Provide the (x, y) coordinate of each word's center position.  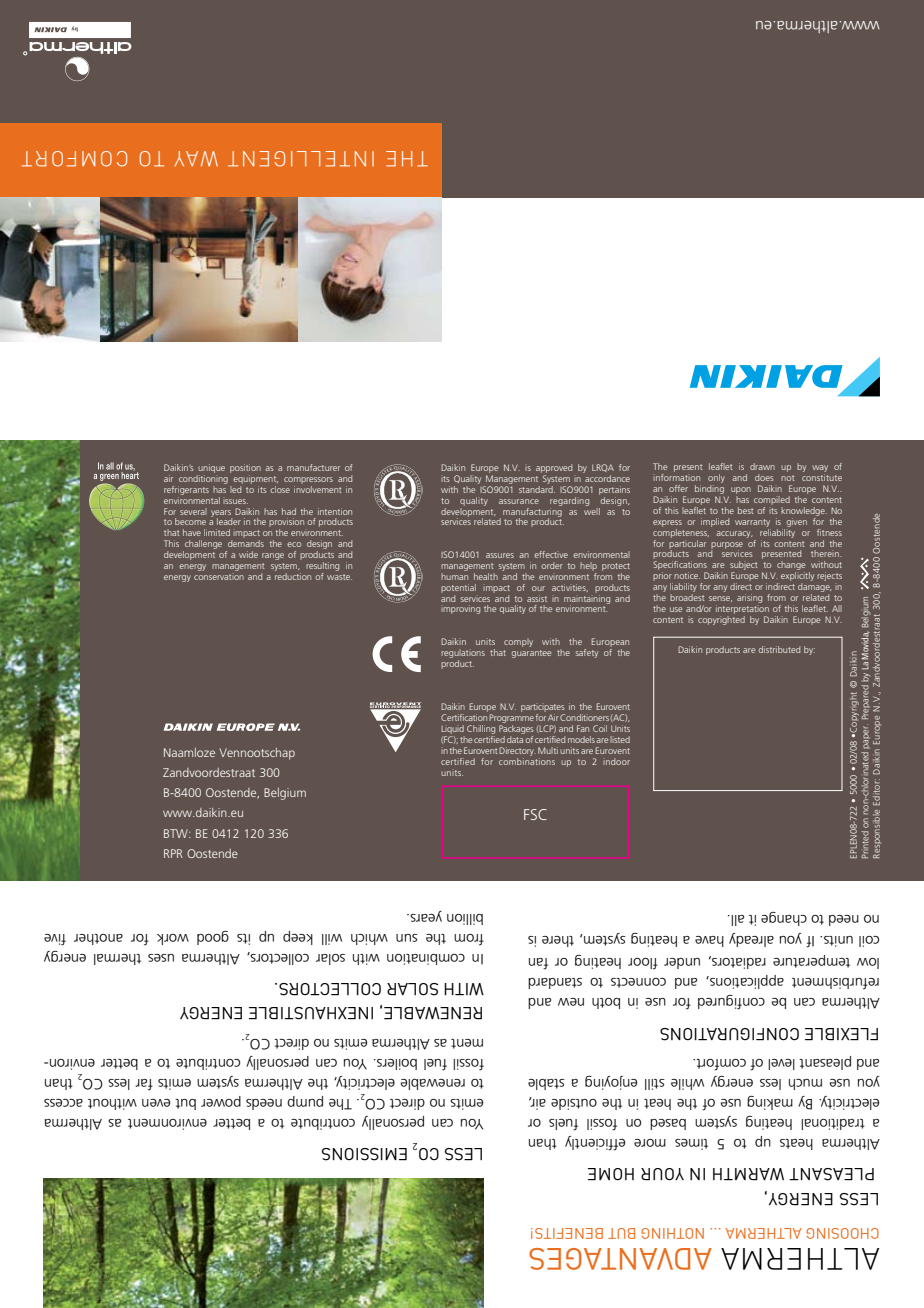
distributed (779, 649)
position (245, 468)
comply (518, 642)
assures (500, 555)
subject (743, 567)
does (764, 477)
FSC (535, 814)
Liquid (453, 731)
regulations (463, 653)
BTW (177, 833)
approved (554, 468)
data (515, 739)
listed (620, 739)
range (273, 556)
